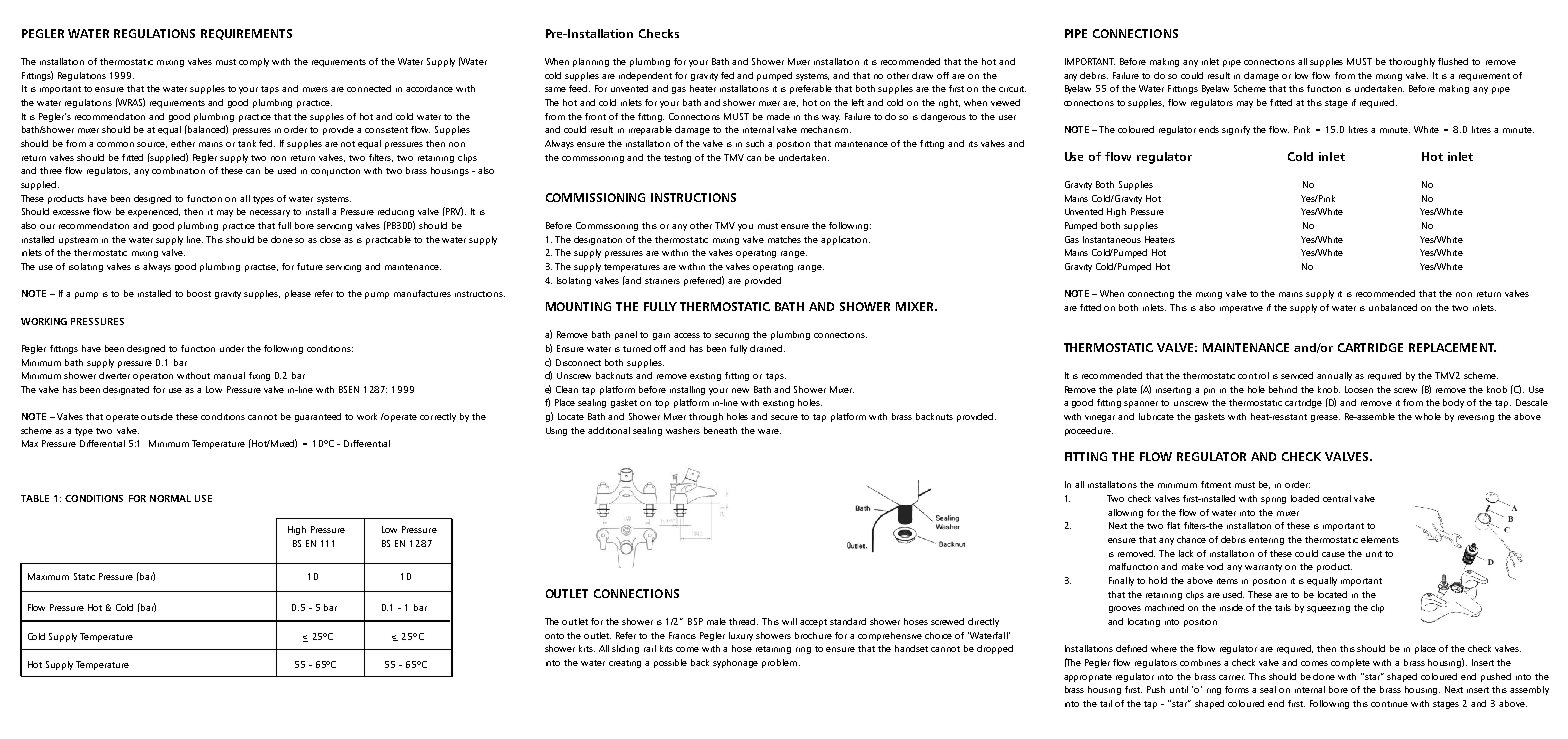 The width and height of the page is (1568, 739). What do you see at coordinates (554, 636) in the page?
I see `onto` at bounding box center [554, 636].
